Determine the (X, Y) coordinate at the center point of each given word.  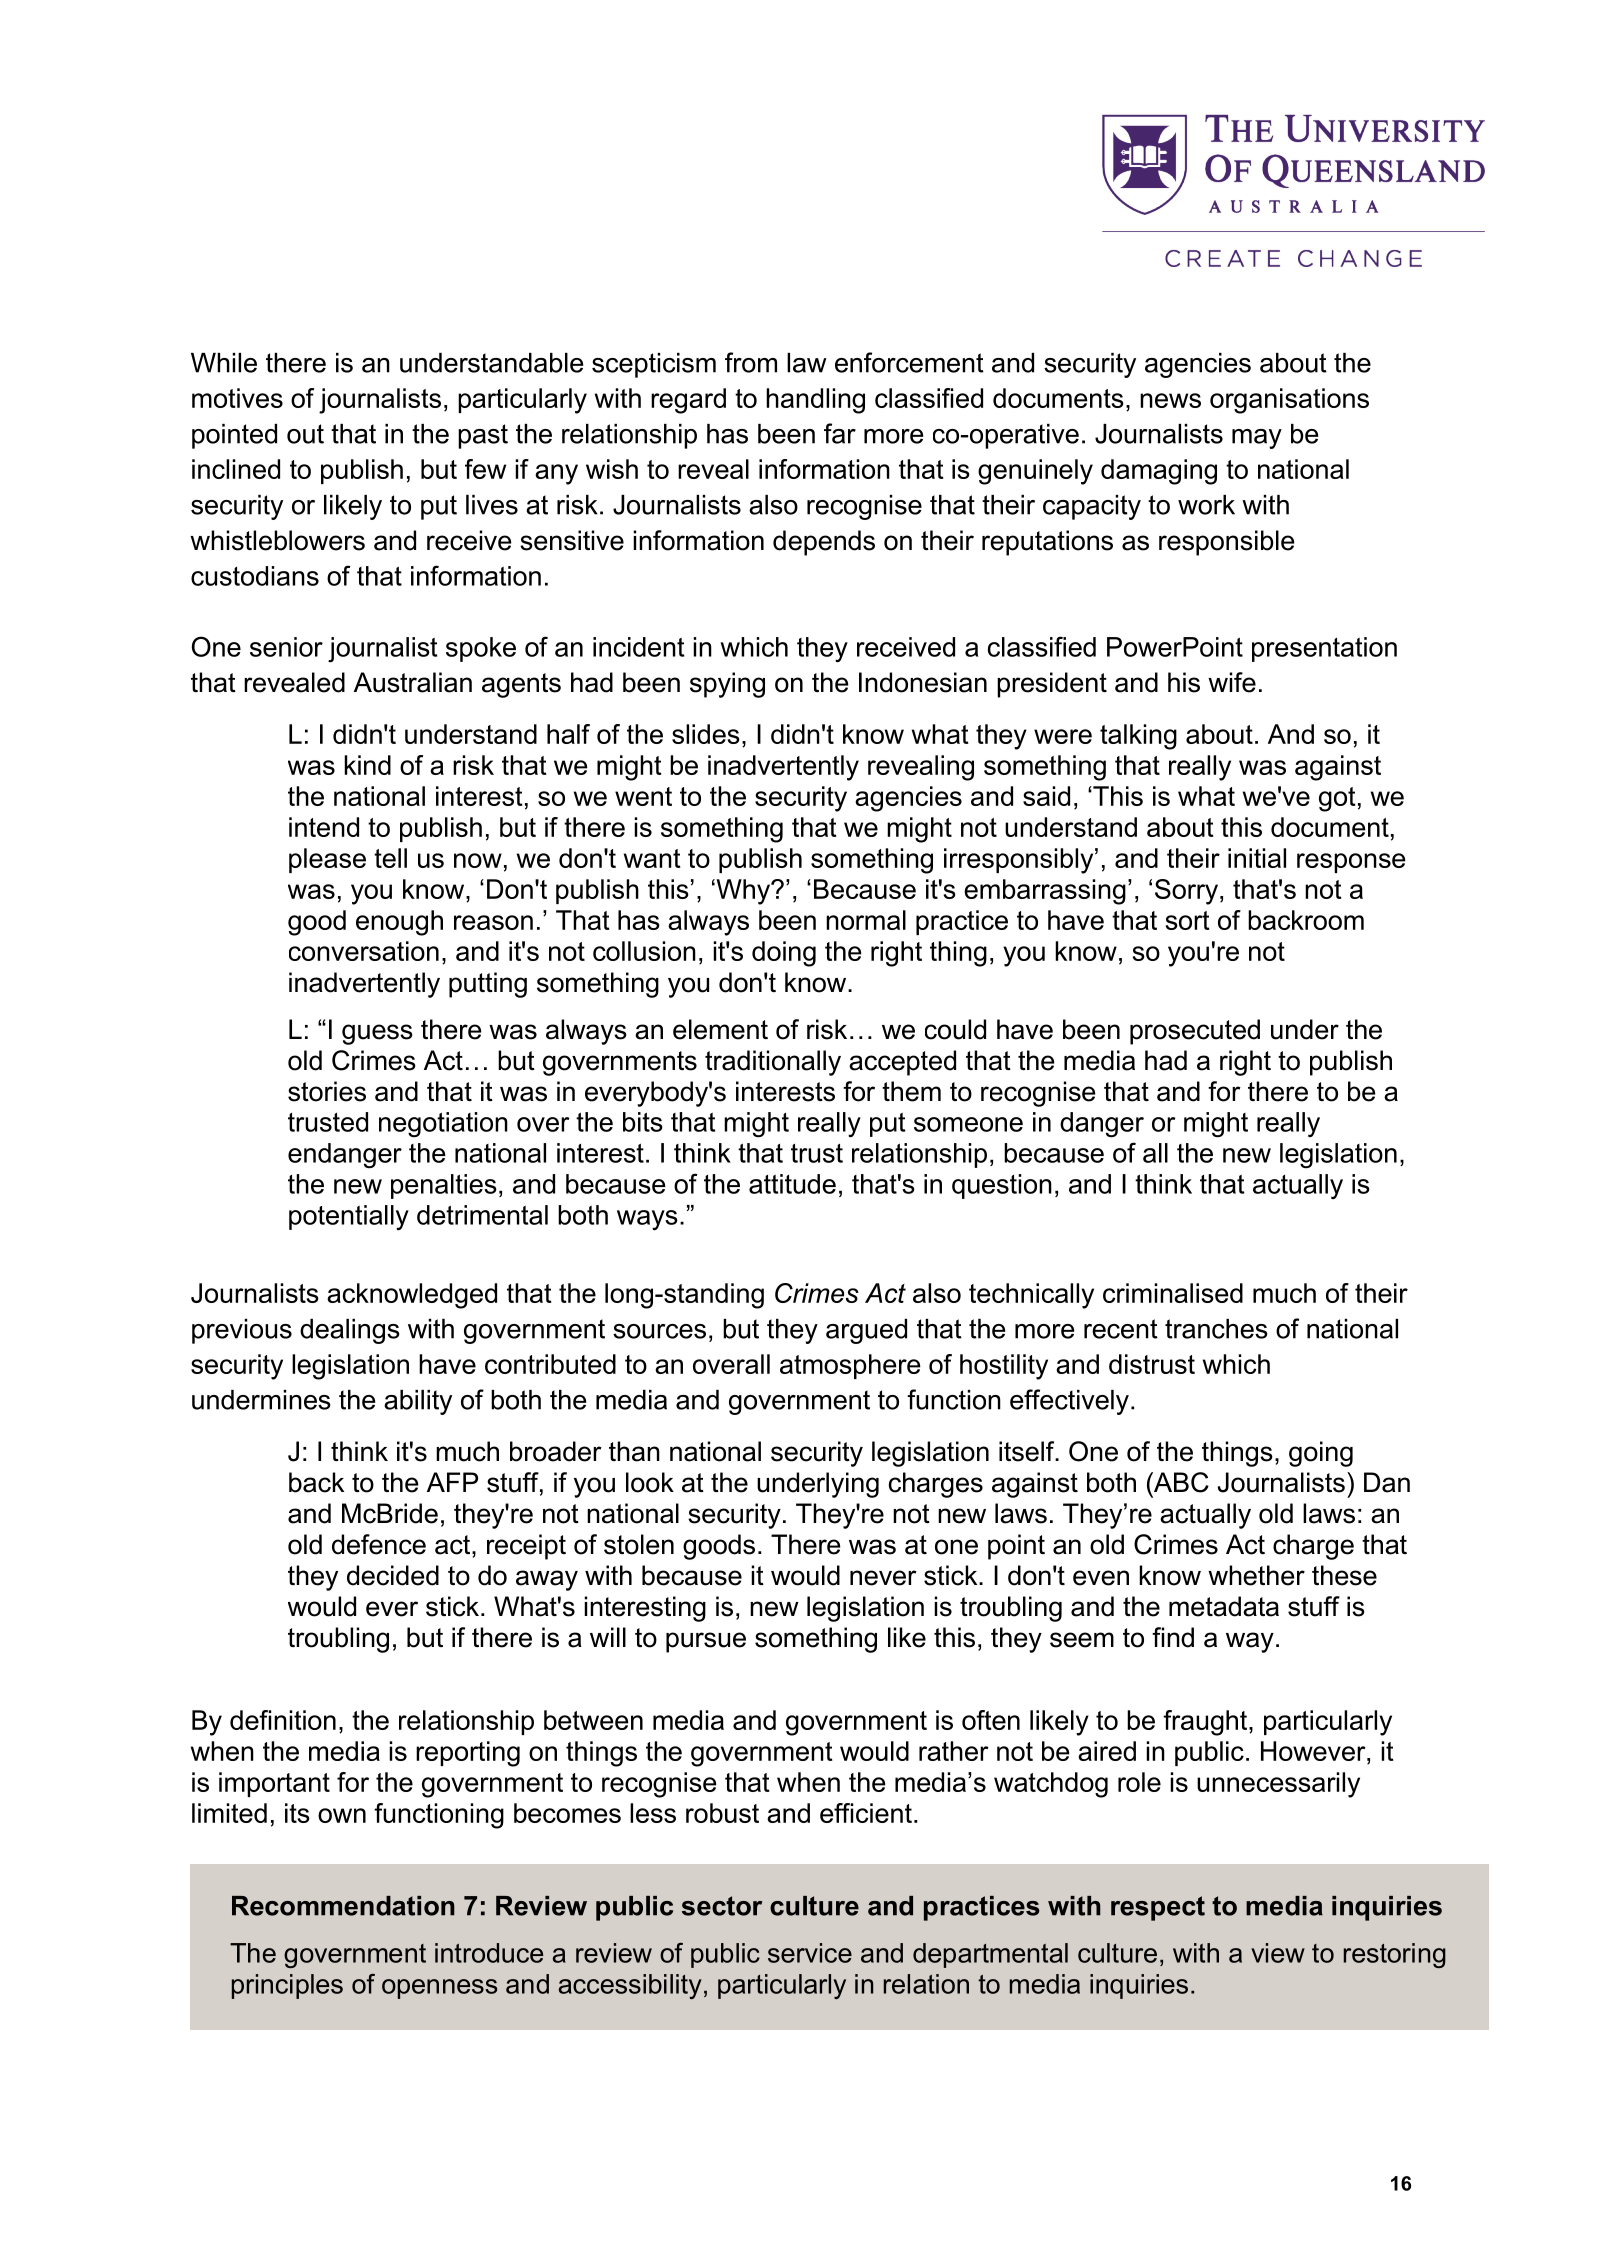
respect (1158, 1908)
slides (706, 734)
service (810, 1953)
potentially (349, 1217)
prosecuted (1195, 1032)
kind (367, 765)
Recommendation (343, 1906)
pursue (706, 1642)
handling (815, 401)
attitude (792, 1184)
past (483, 436)
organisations (1289, 401)
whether (1256, 1575)
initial (1257, 858)
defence (379, 1544)
